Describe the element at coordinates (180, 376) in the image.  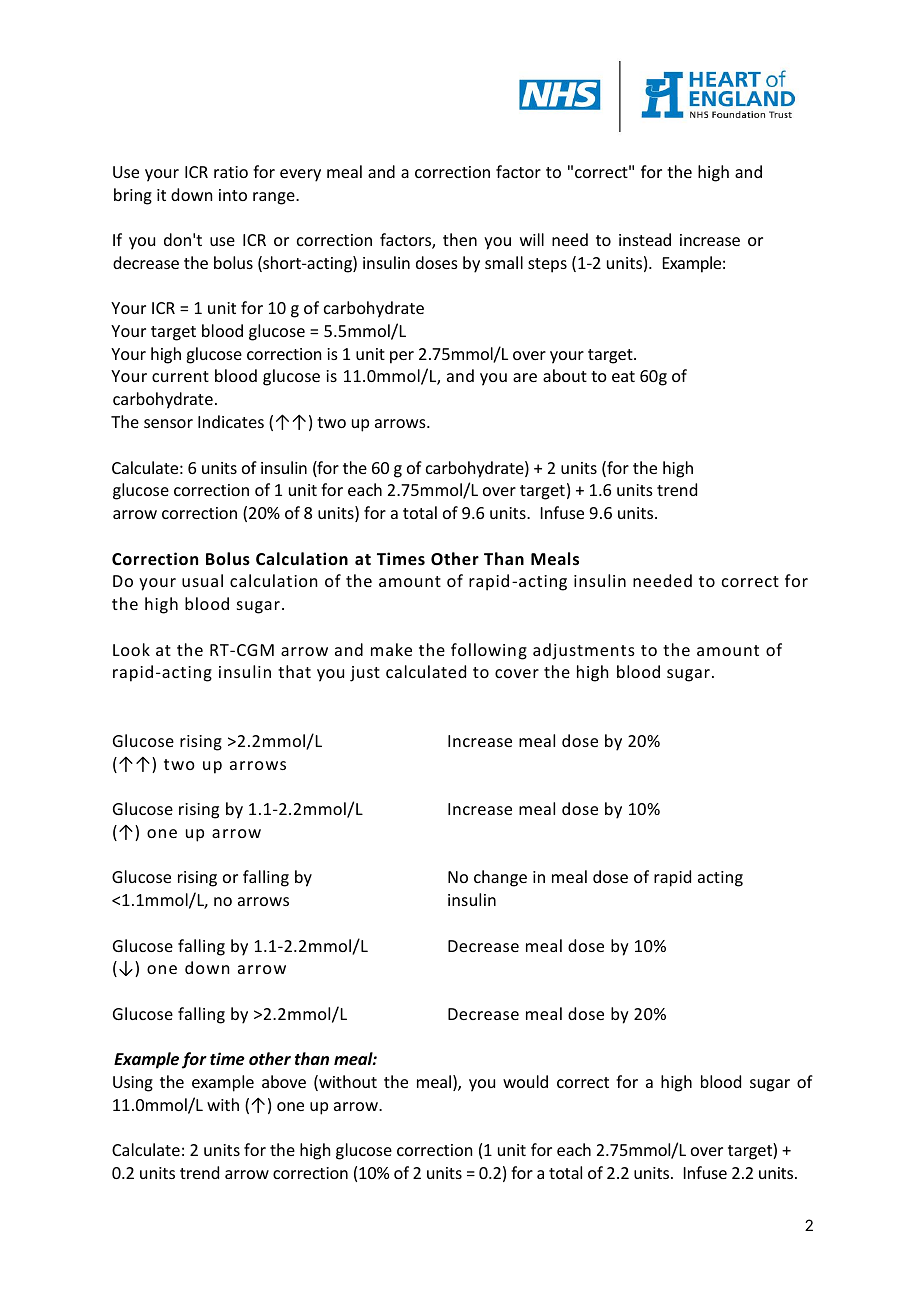
I see `current` at that location.
